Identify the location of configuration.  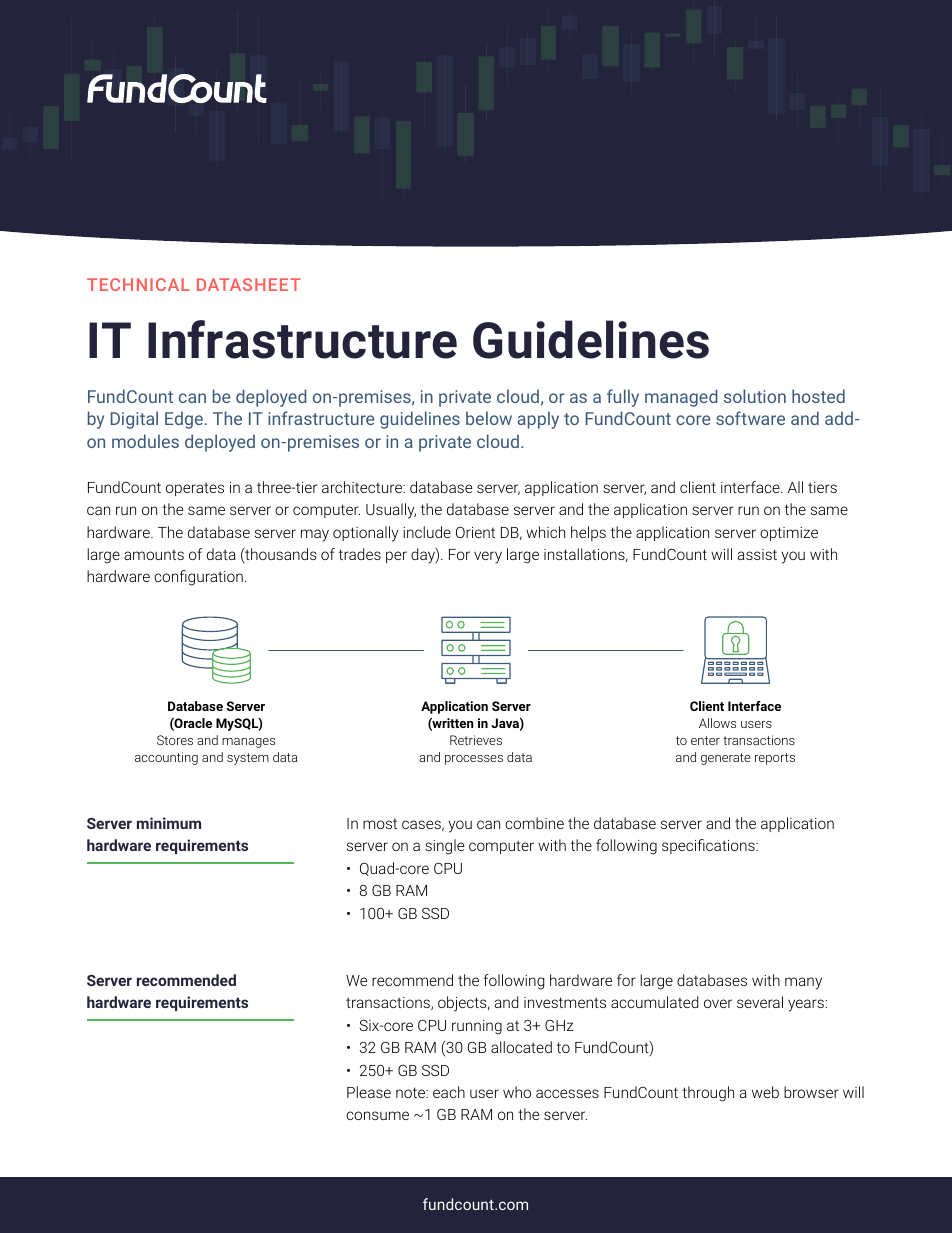
(198, 578).
